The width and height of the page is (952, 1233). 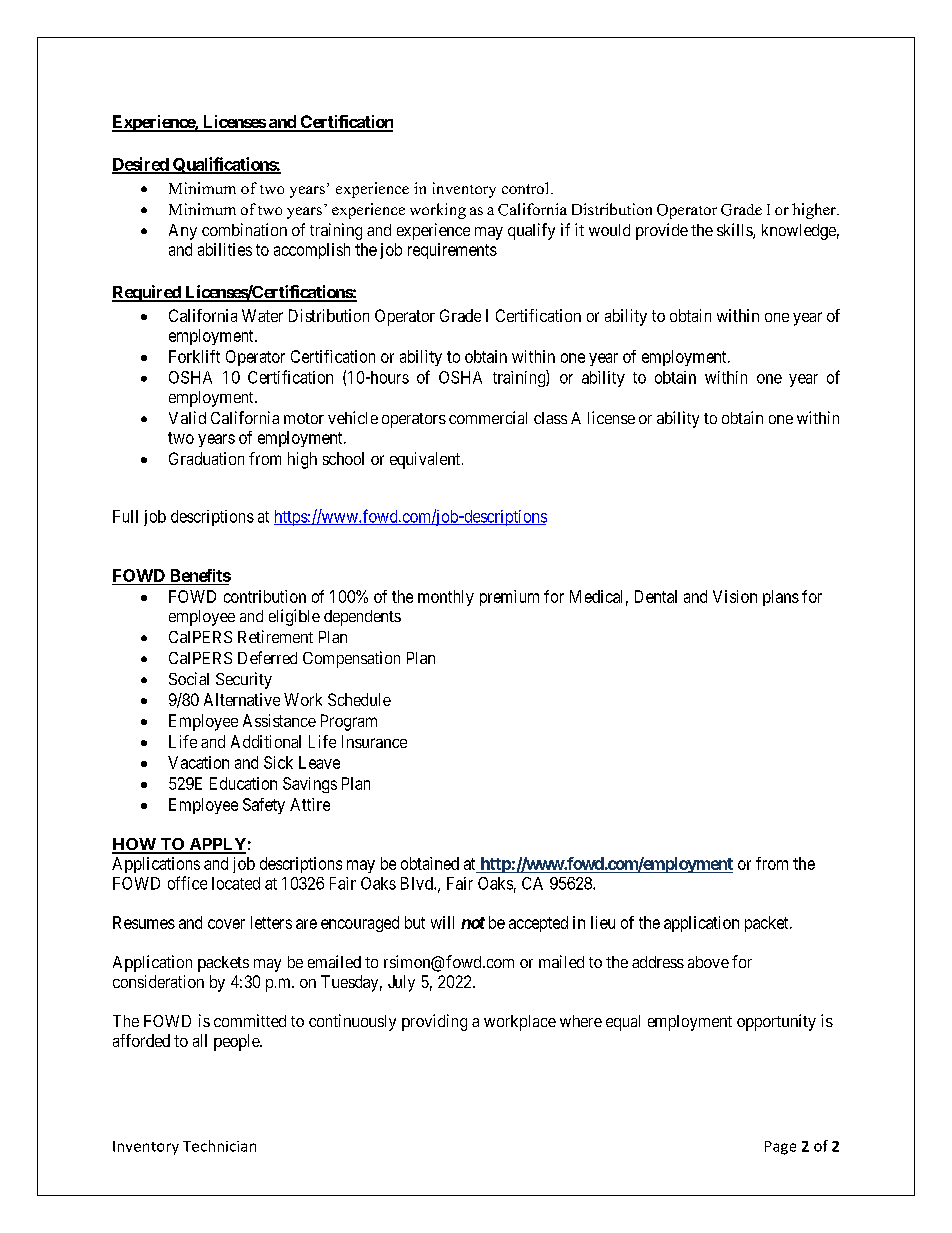 I want to click on Technician, so click(x=219, y=1146).
